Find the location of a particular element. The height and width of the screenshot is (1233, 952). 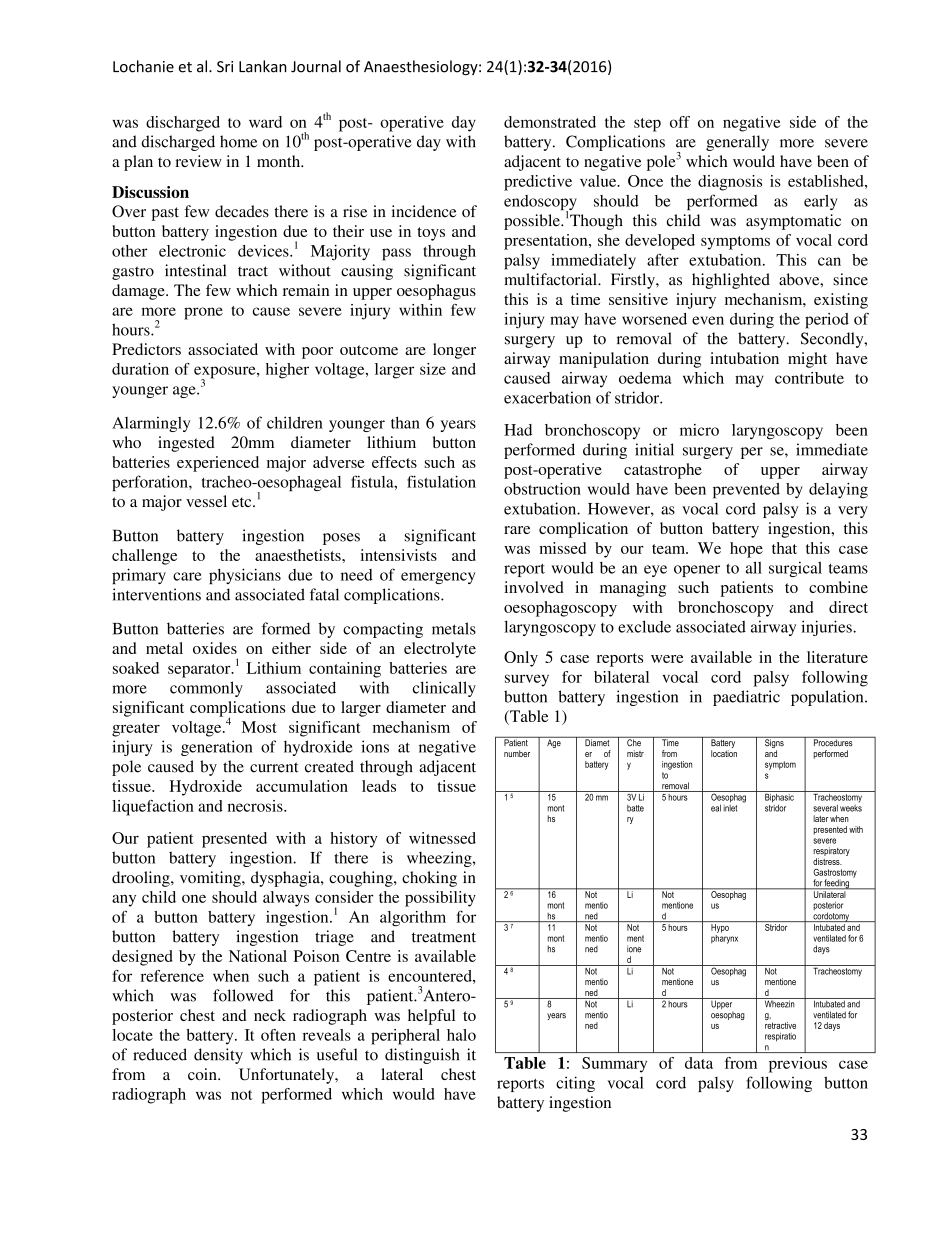

density is located at coordinates (218, 1056).
